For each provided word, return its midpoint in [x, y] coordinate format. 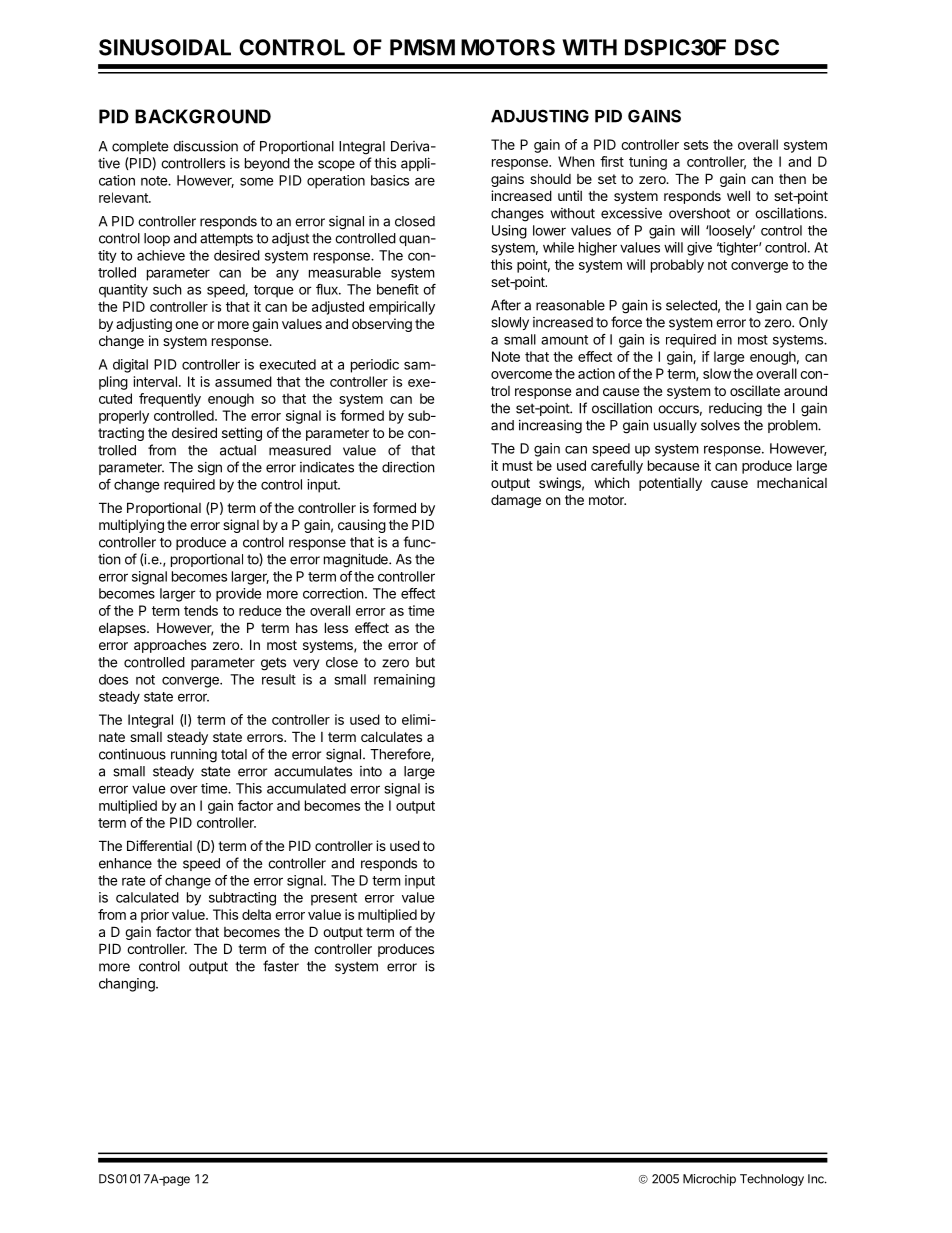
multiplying [131, 526]
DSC [757, 47]
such [167, 289]
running [194, 756]
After [506, 305]
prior [155, 916]
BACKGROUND [203, 116]
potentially [670, 484]
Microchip [709, 1180]
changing [128, 985]
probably [677, 266]
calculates [391, 737]
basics [390, 180]
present [334, 899]
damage [516, 501]
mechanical [792, 482]
